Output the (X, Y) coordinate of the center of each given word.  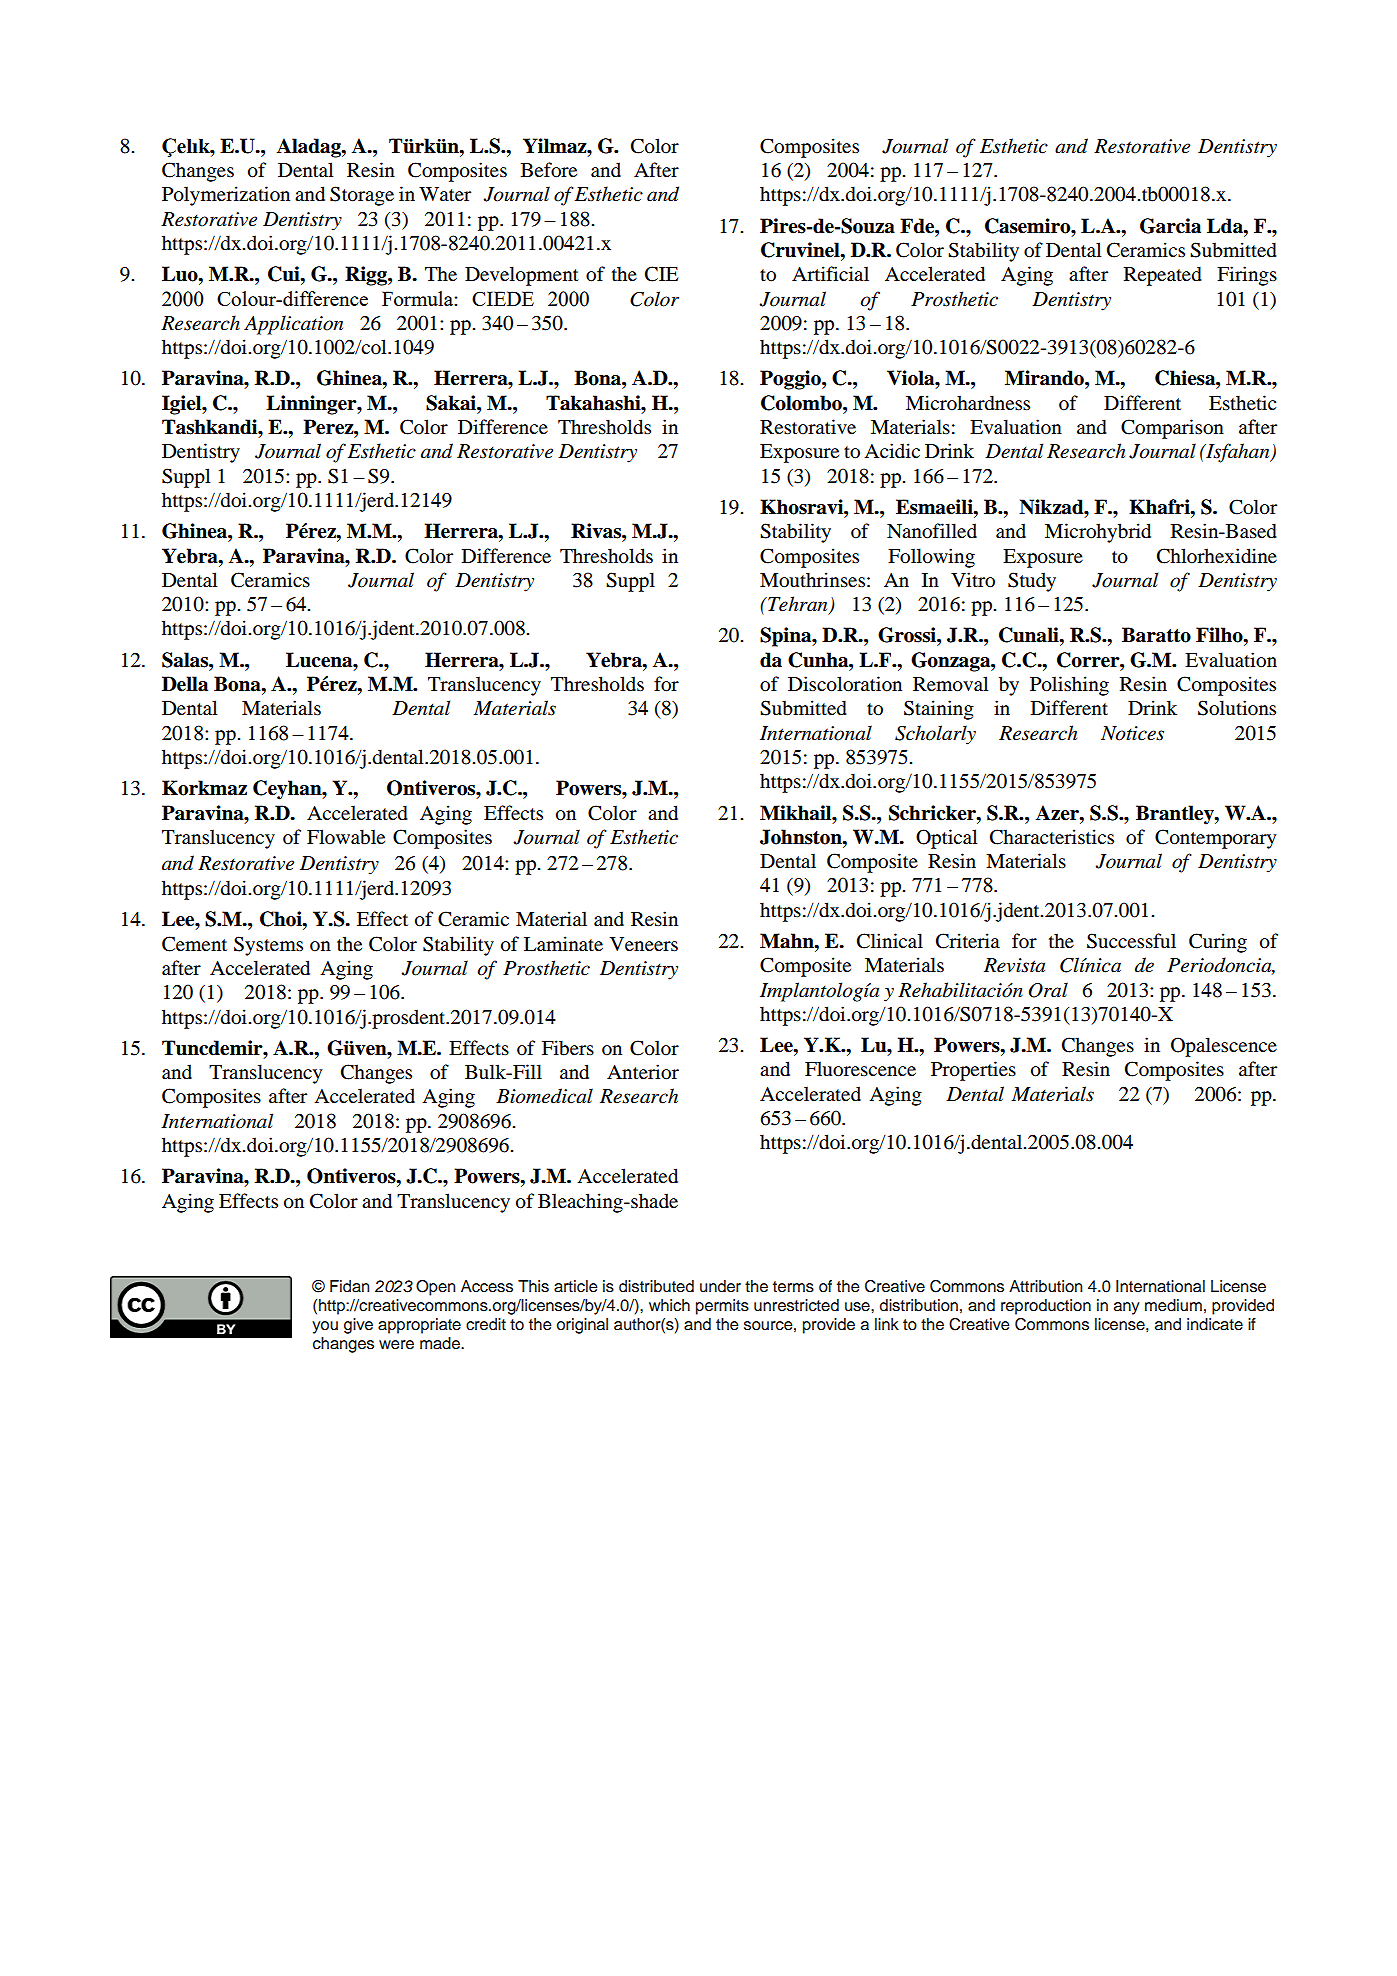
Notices (1132, 733)
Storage (362, 196)
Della (185, 684)
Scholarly (935, 735)
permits (722, 1307)
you (325, 1327)
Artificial (830, 274)
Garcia (1170, 226)
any (1127, 1308)
